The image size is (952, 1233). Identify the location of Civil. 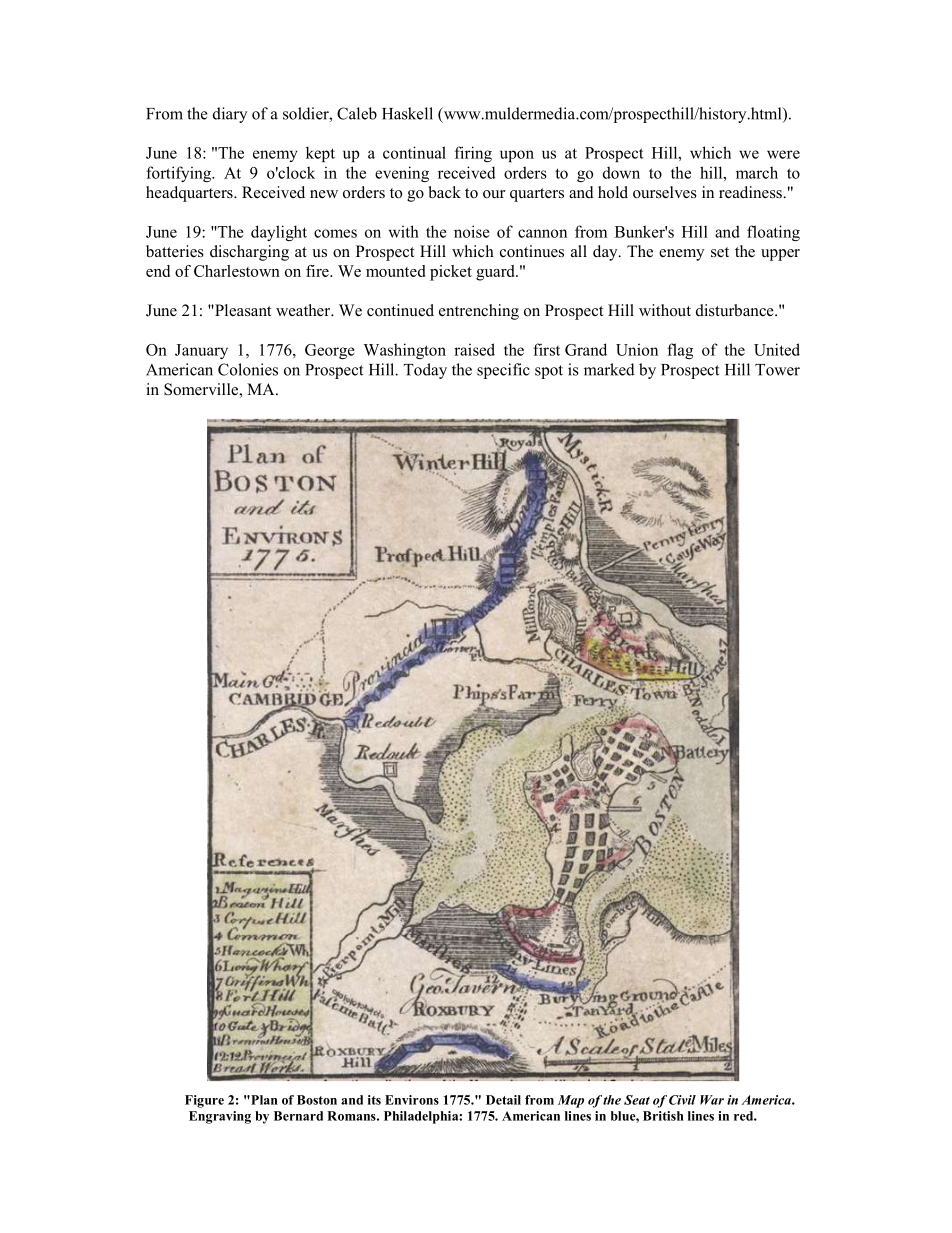
(682, 1100).
